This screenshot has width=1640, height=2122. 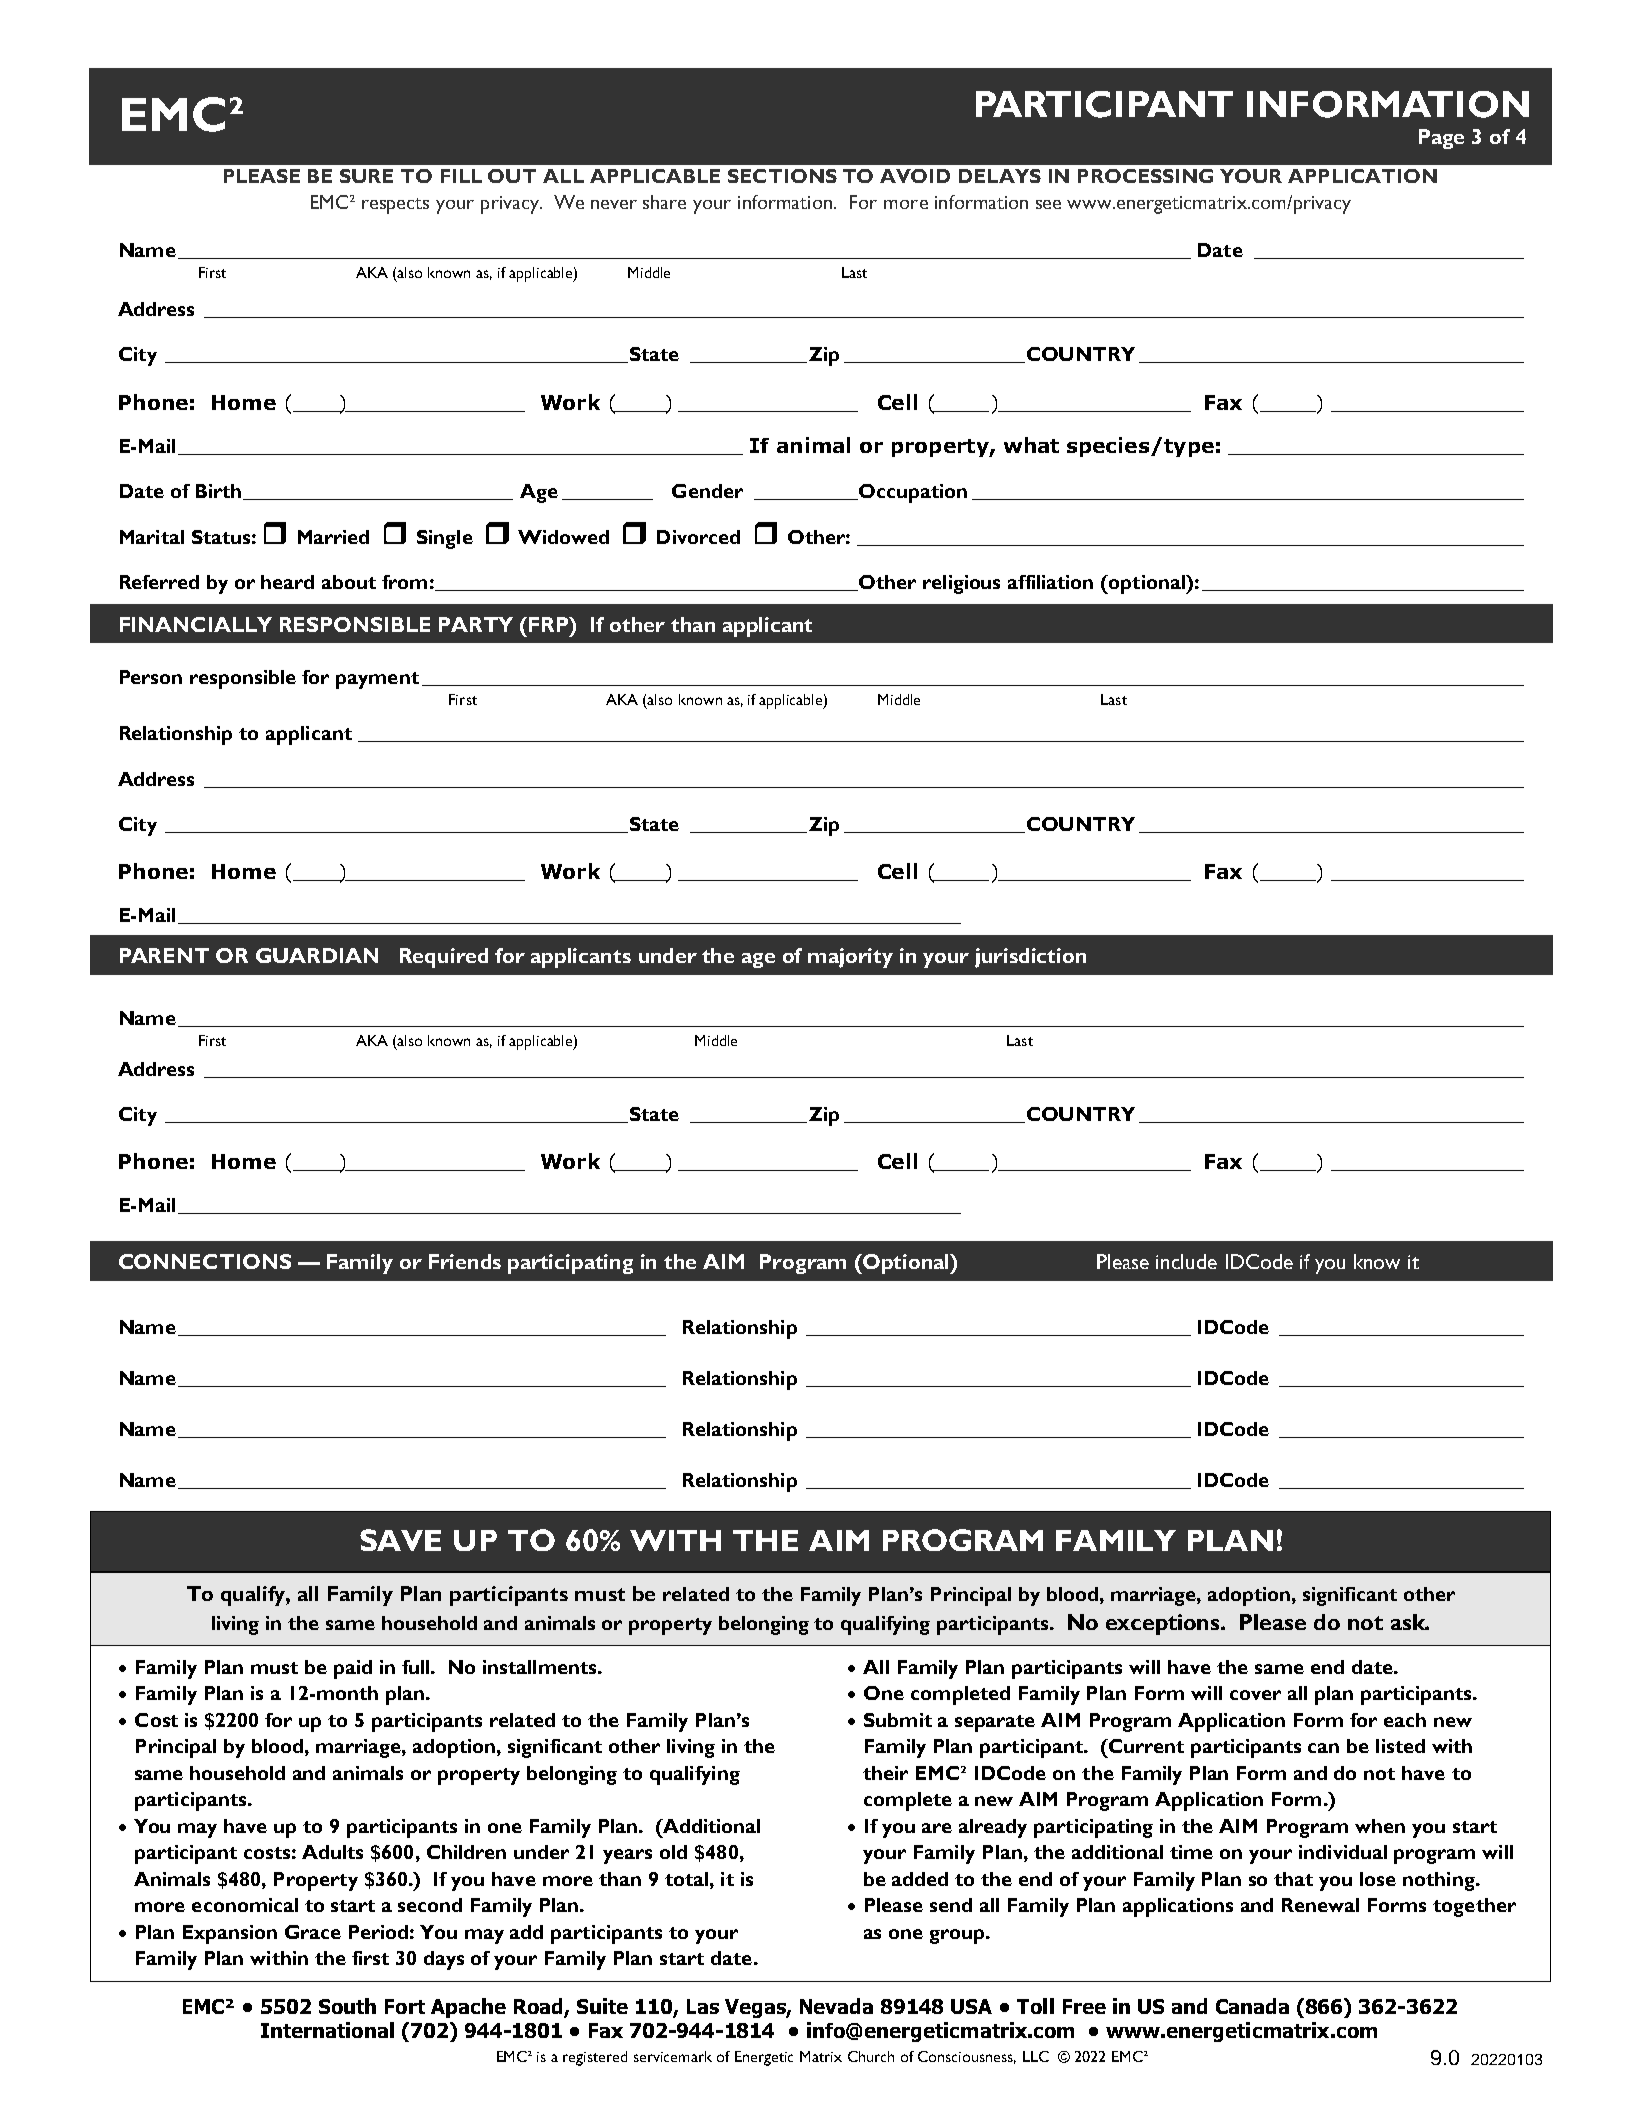 What do you see at coordinates (1441, 139) in the screenshot?
I see `Page` at bounding box center [1441, 139].
